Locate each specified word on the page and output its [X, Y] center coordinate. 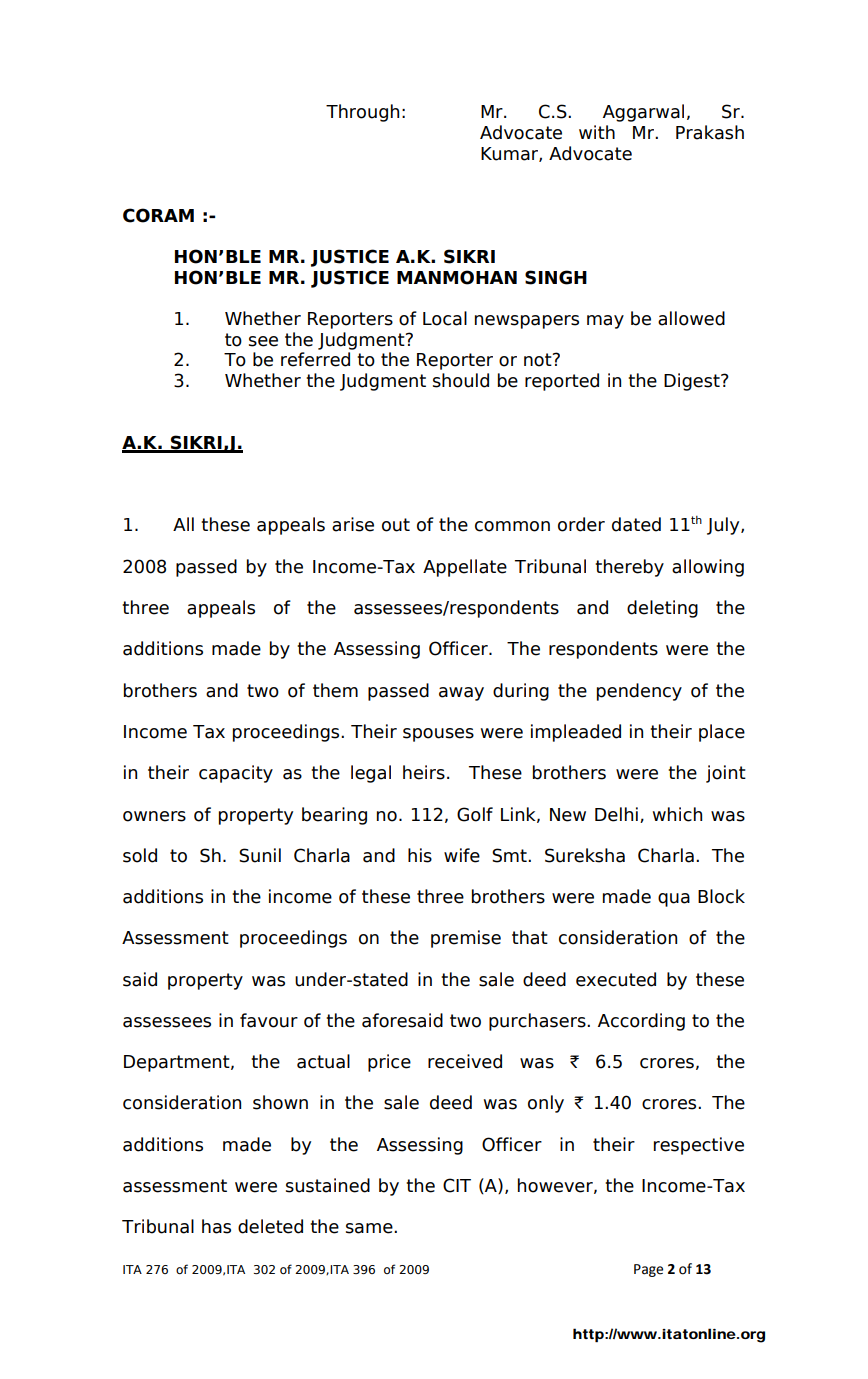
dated [636, 524]
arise [353, 524]
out [396, 525]
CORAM [158, 215]
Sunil [260, 855]
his [420, 855]
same [370, 1228]
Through [362, 113]
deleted [270, 1226]
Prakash [710, 132]
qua [674, 900]
